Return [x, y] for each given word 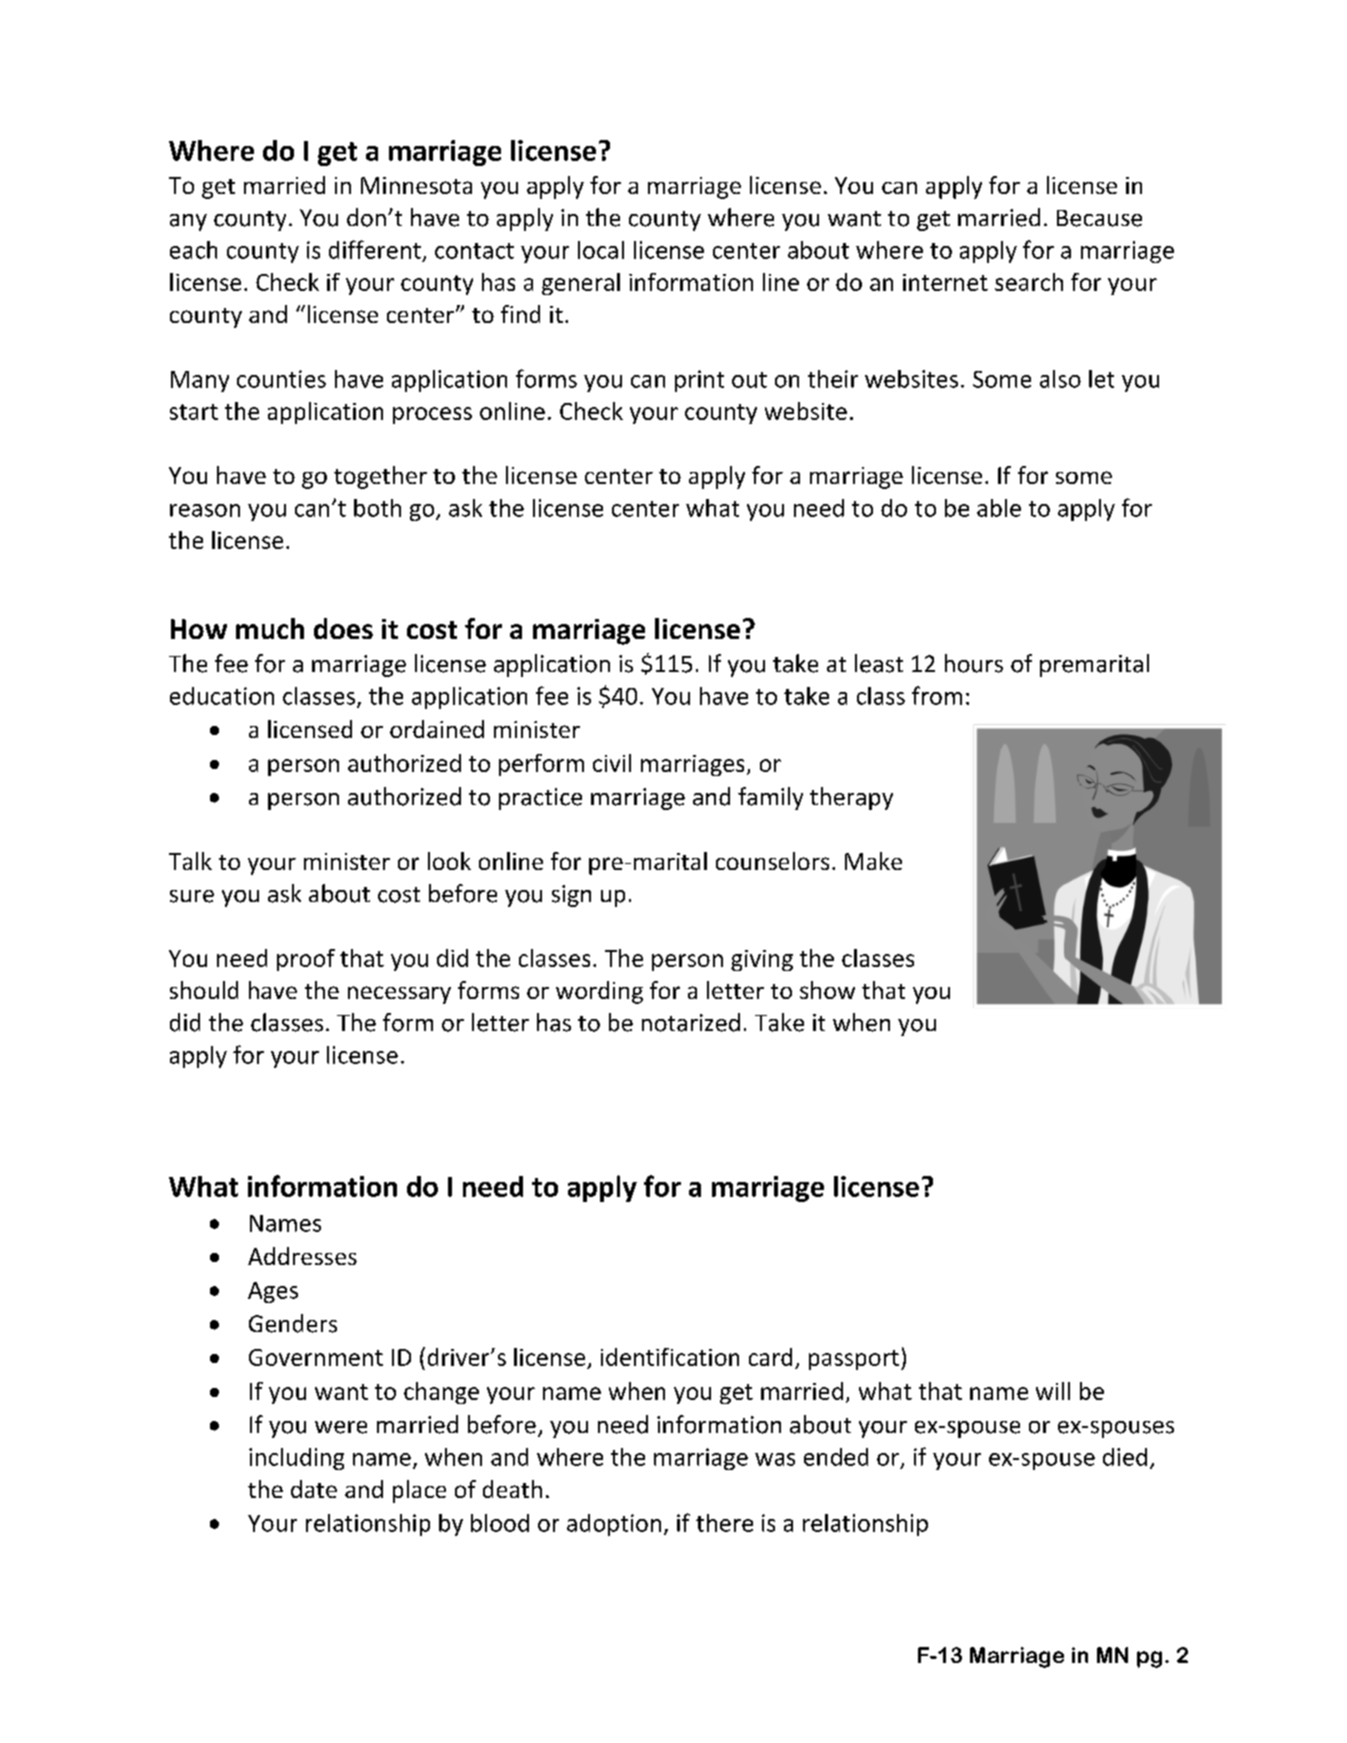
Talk [190, 861]
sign [571, 896]
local [601, 250]
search [1029, 282]
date [314, 1489]
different [375, 249]
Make [873, 861]
